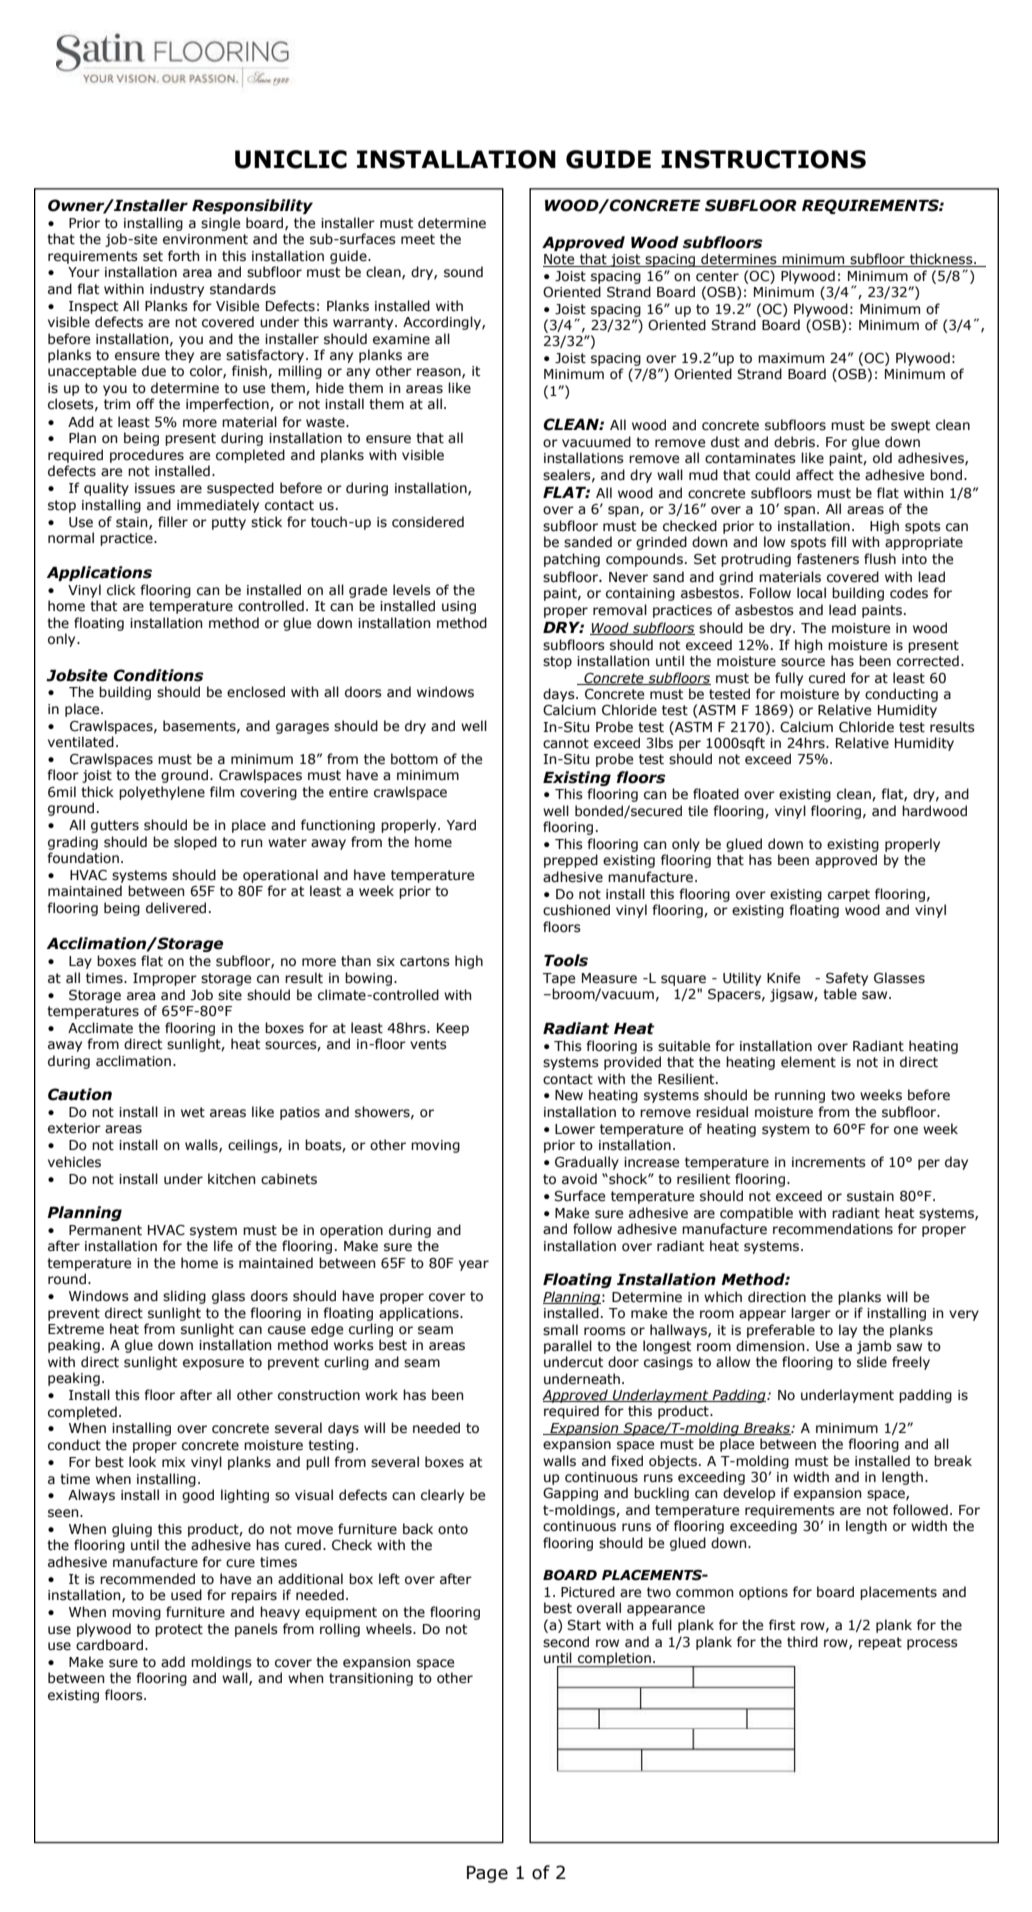 The image size is (1032, 1912). What do you see at coordinates (571, 861) in the document?
I see `prepped` at bounding box center [571, 861].
